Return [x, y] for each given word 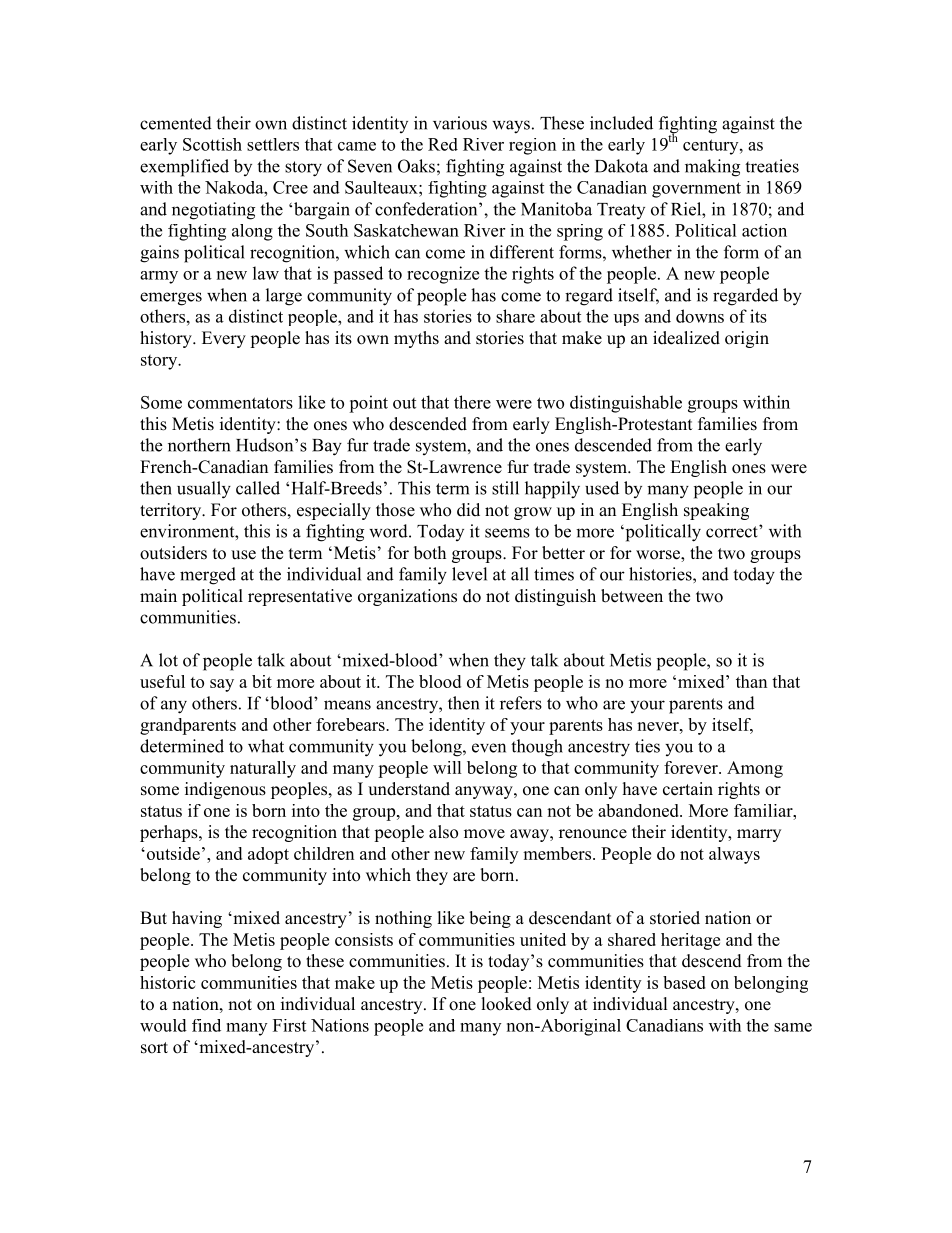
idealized [686, 338]
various [460, 123]
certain [688, 789]
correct [733, 531]
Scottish [212, 144]
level [469, 574]
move [484, 834]
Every [224, 339]
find [206, 1025]
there [472, 402]
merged [208, 576]
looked [507, 1004]
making [712, 168]
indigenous [225, 790]
